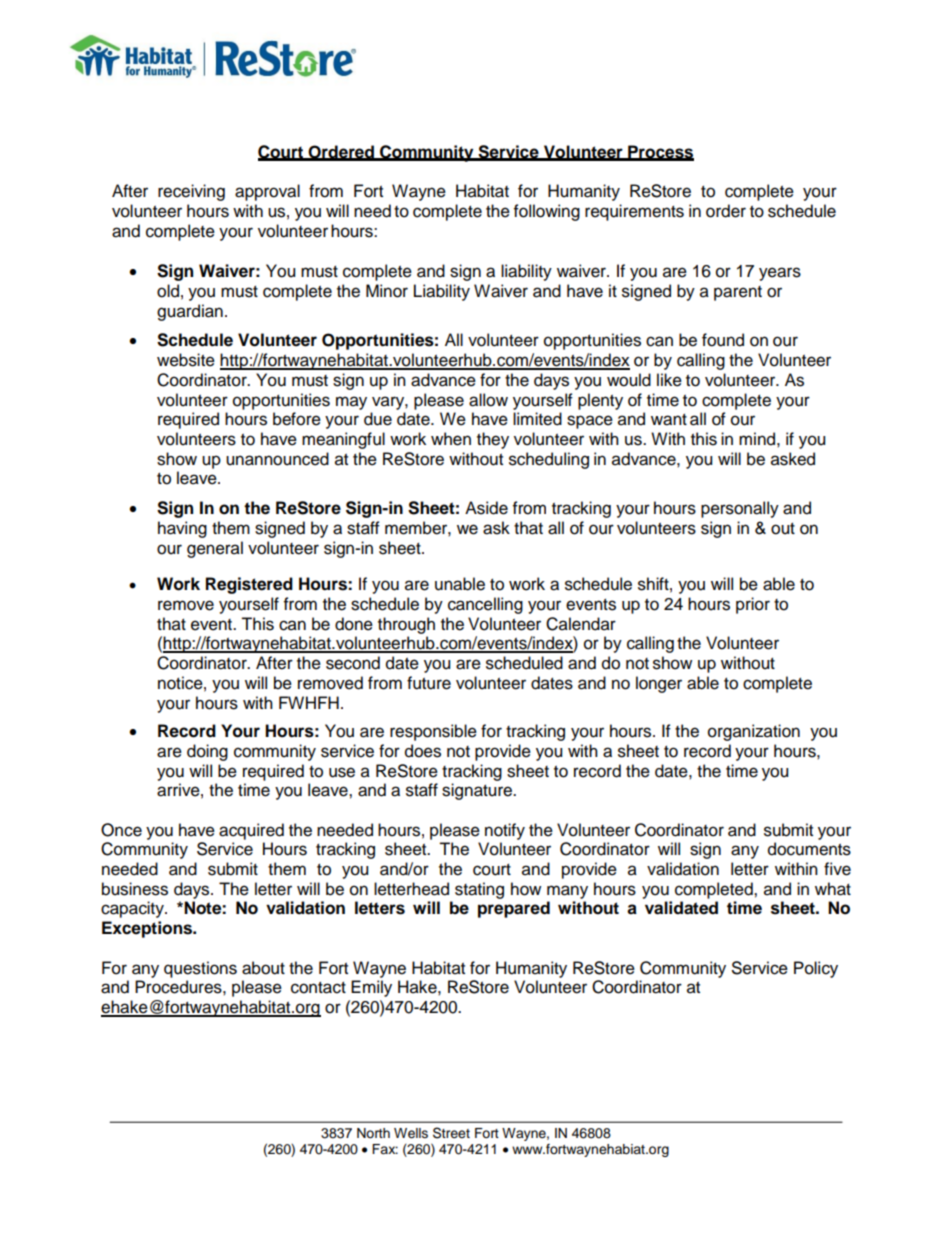  Describe the element at coordinates (373, 1133) in the image. I see `North` at that location.
